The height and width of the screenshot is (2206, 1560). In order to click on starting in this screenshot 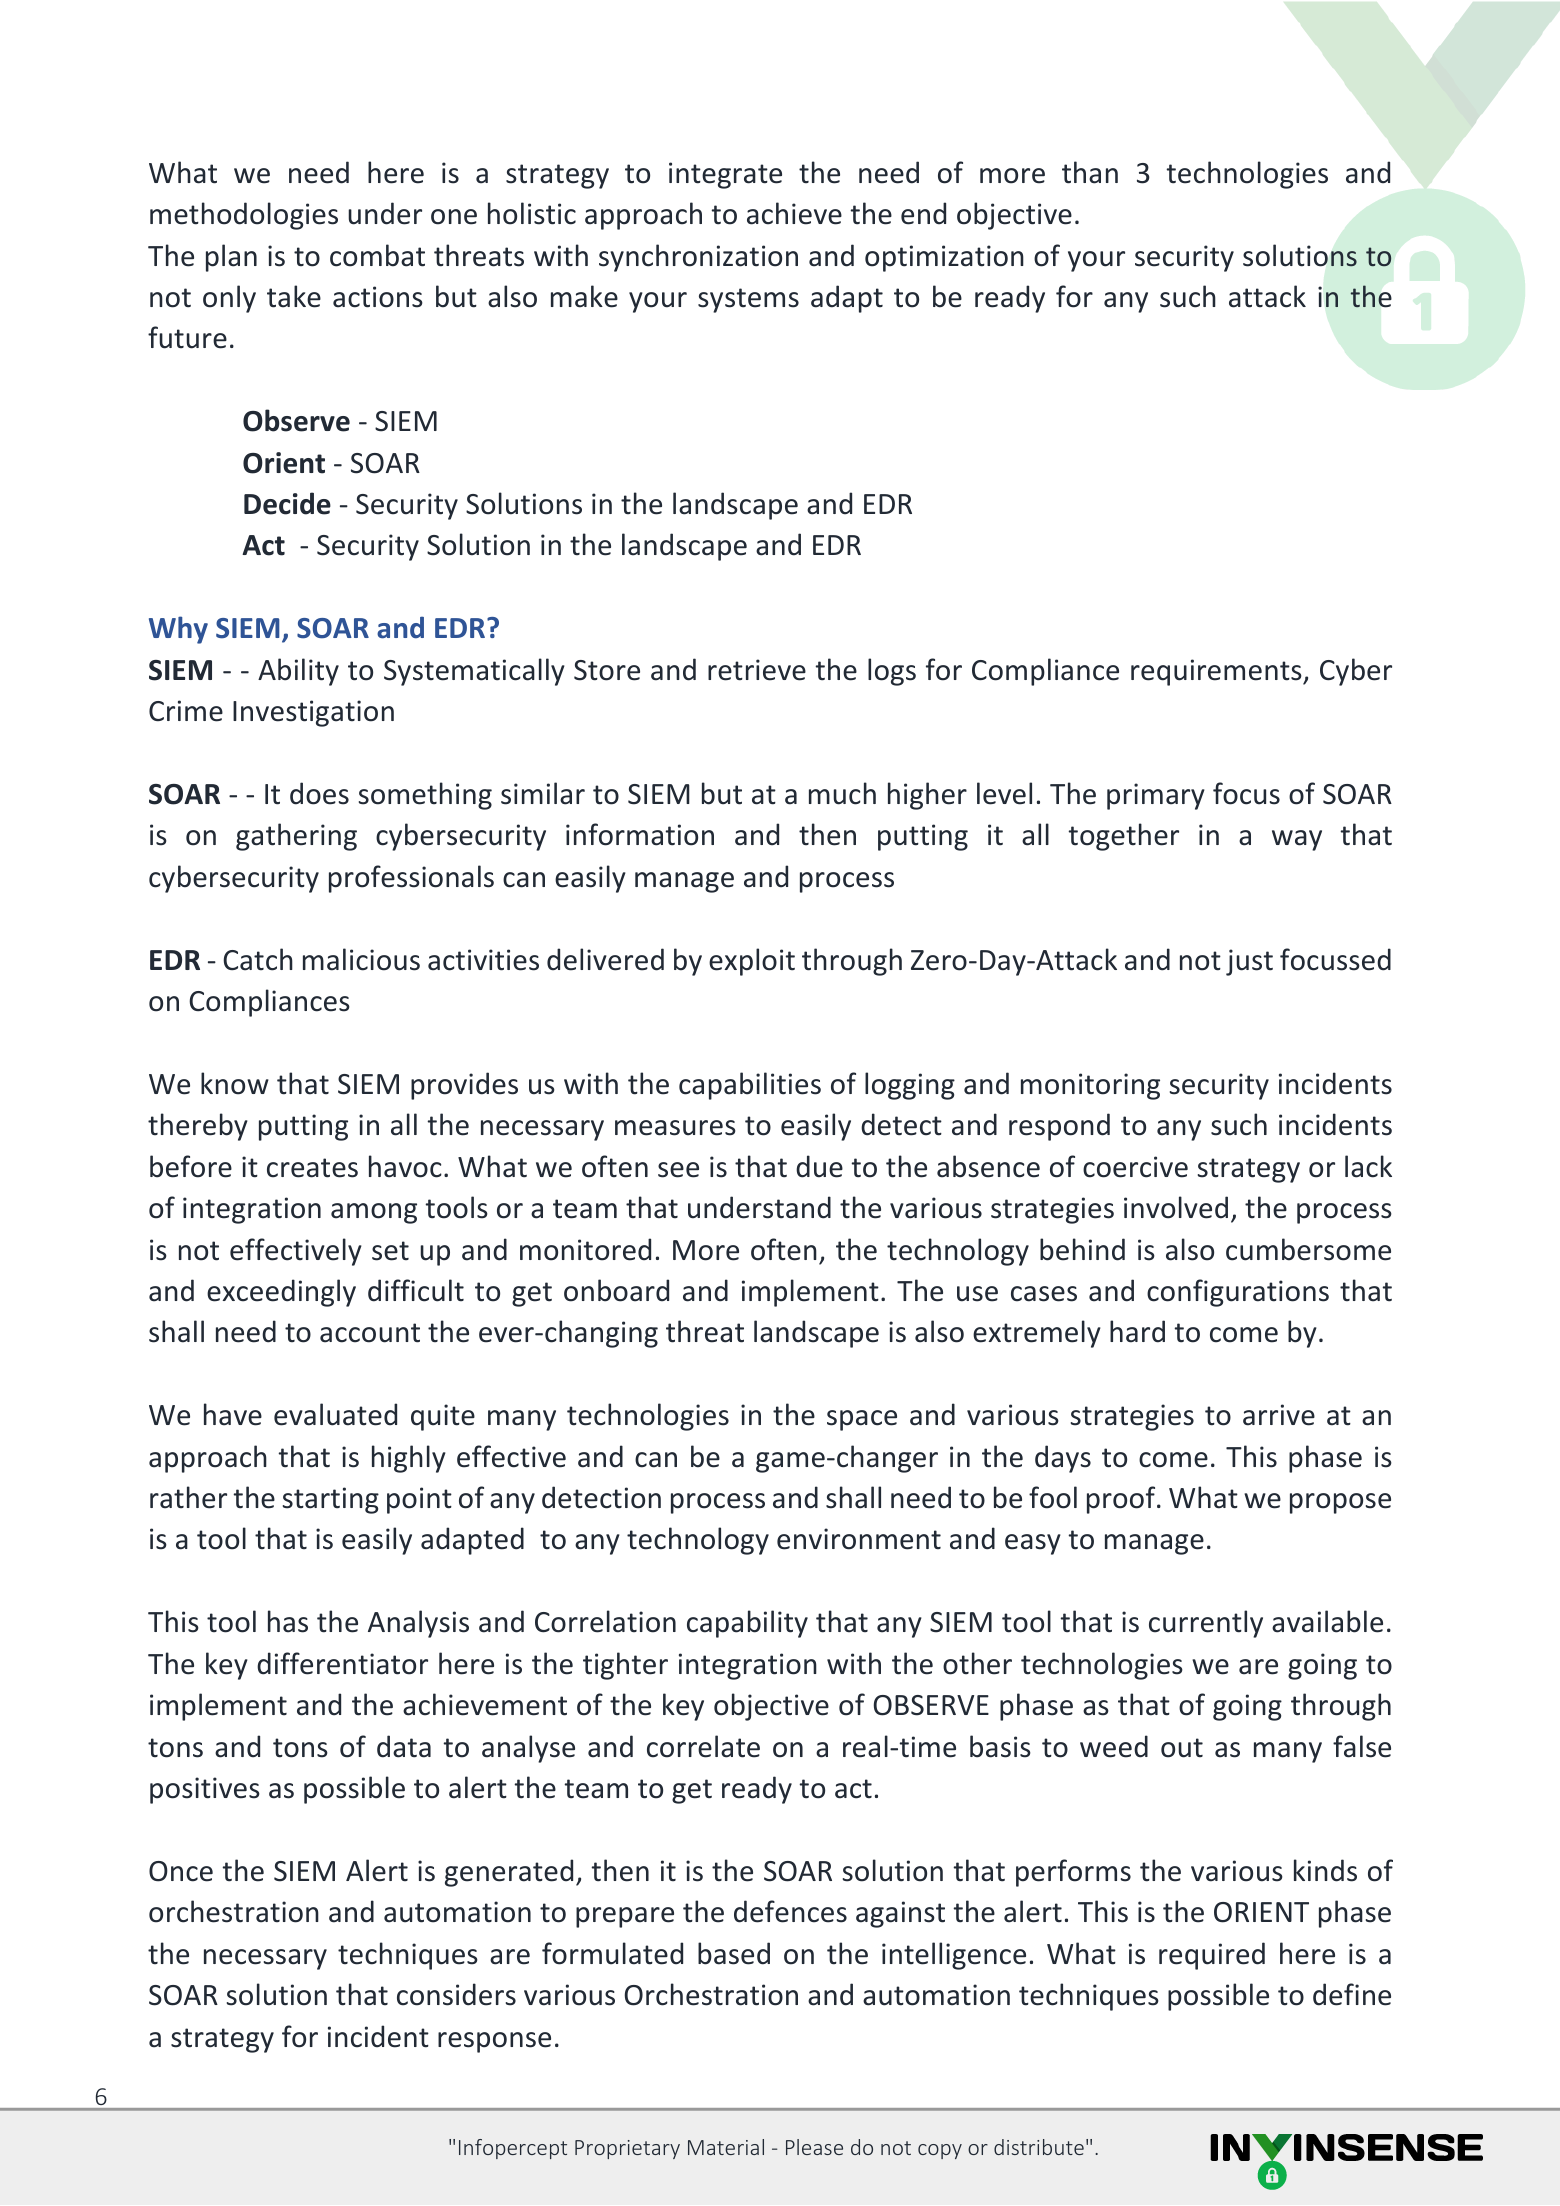, I will do `click(331, 1500)`.
